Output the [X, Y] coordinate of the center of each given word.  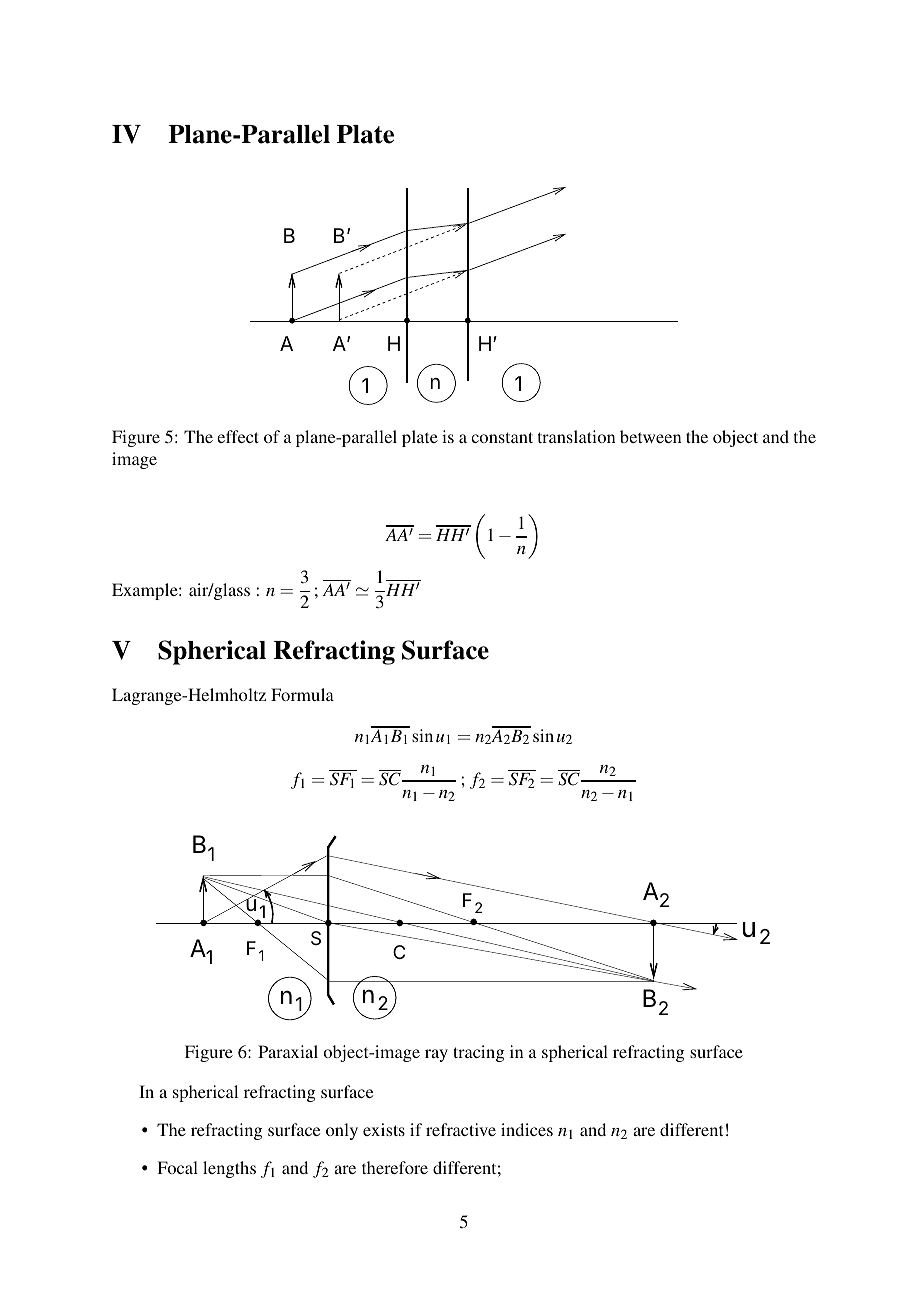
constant [502, 437]
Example [146, 591]
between [650, 436]
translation [576, 436]
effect [238, 436]
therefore [395, 1167]
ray [436, 1055]
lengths [229, 1169]
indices [527, 1129]
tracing [478, 1053]
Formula [302, 694]
